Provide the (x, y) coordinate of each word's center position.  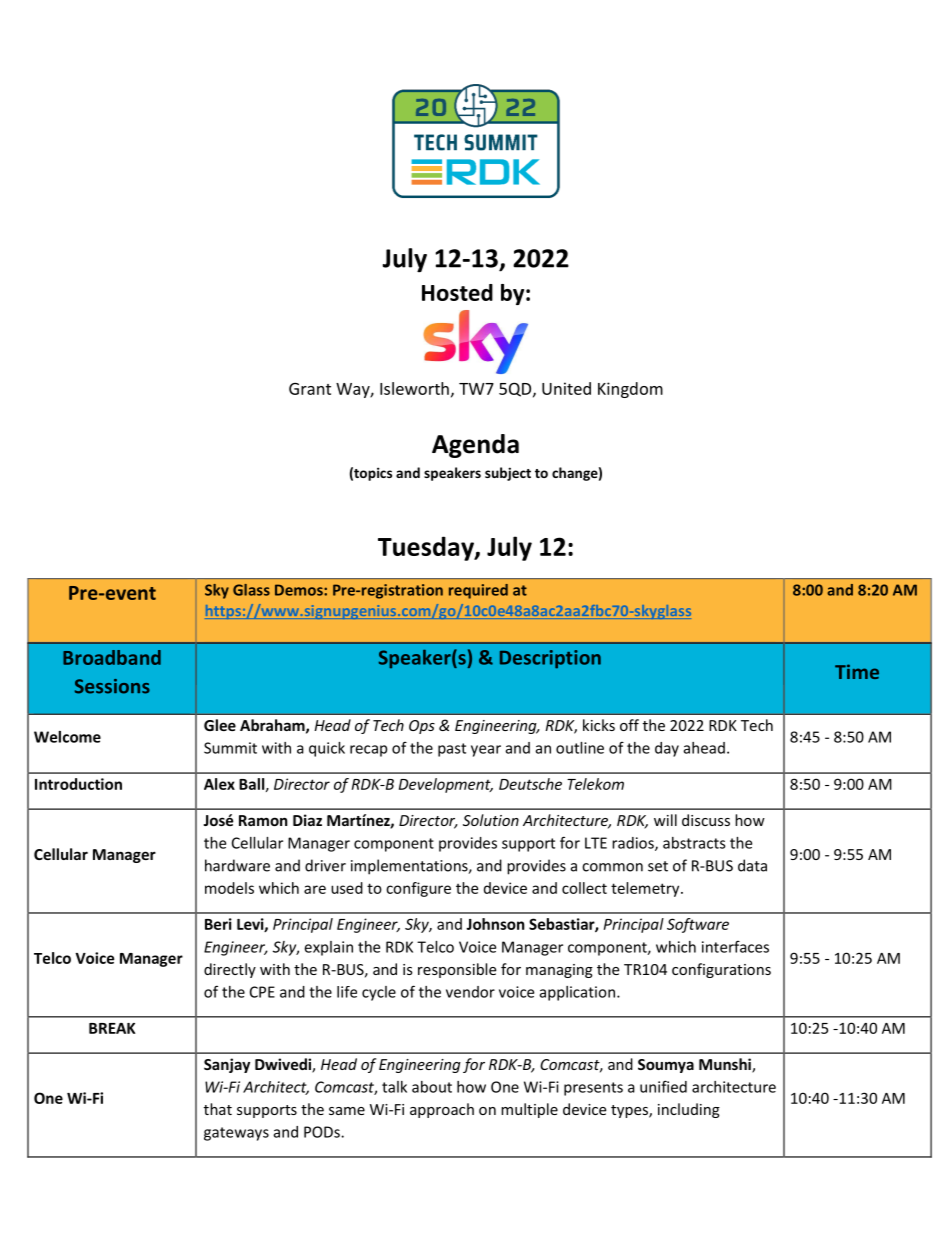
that (218, 1109)
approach (442, 1110)
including (689, 1110)
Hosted (457, 292)
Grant (310, 389)
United (566, 388)
